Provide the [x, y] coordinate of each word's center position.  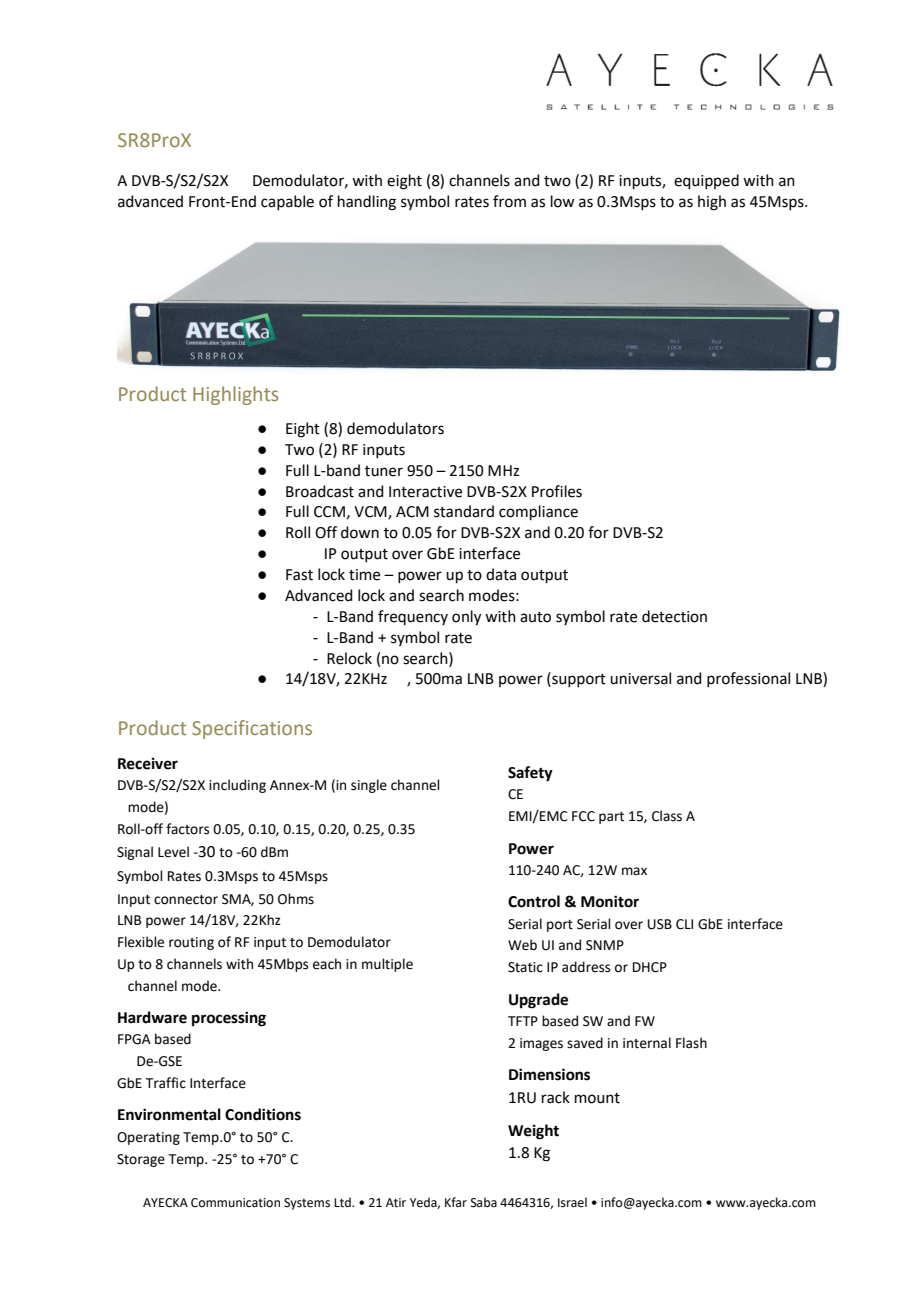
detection [674, 616]
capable [287, 202]
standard [464, 511]
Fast [299, 575]
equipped [706, 181]
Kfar [456, 1202]
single [369, 786]
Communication [235, 1203]
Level [173, 852]
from [509, 201]
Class [667, 816]
